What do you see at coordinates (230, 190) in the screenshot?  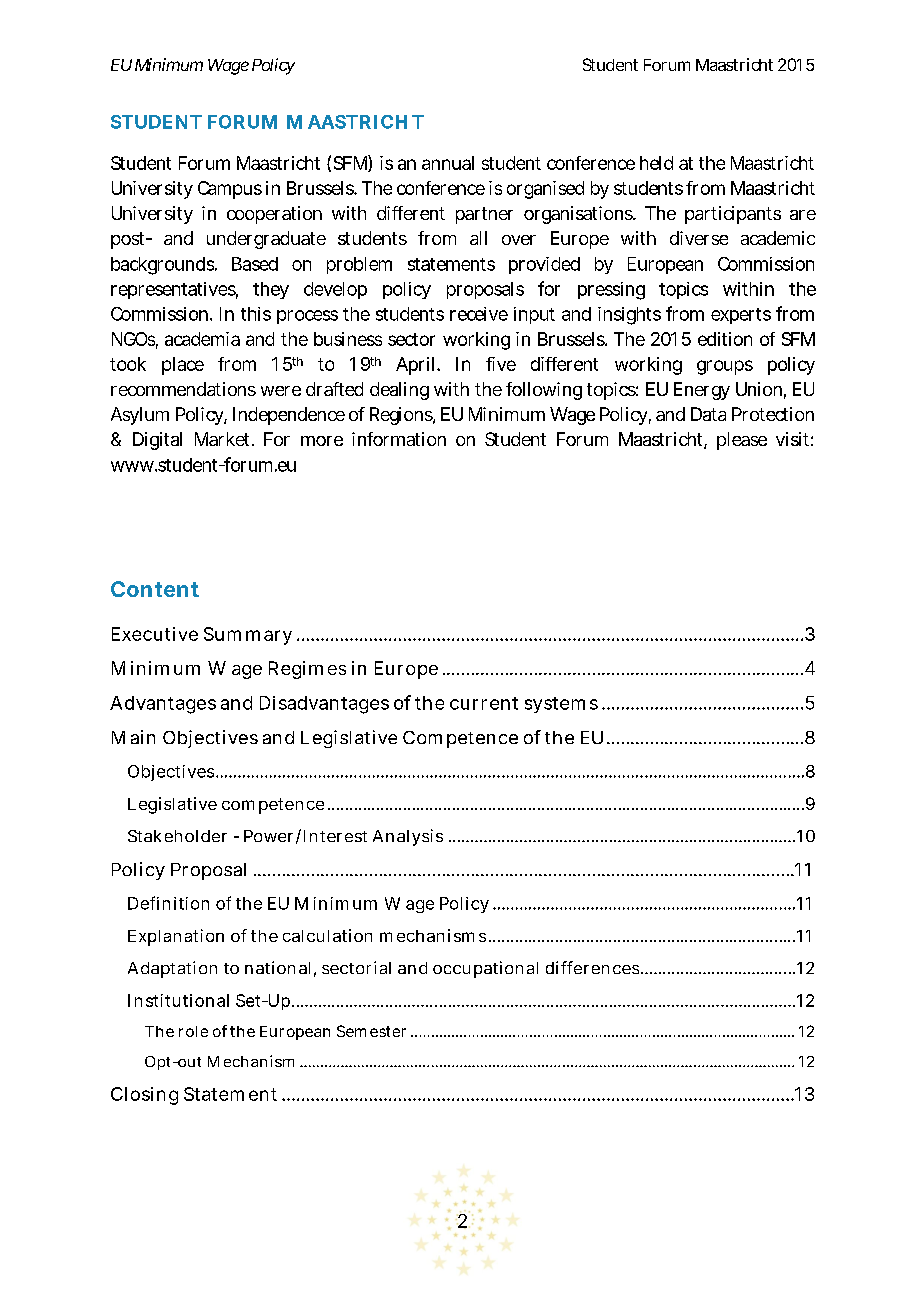 I see `Campus` at bounding box center [230, 190].
